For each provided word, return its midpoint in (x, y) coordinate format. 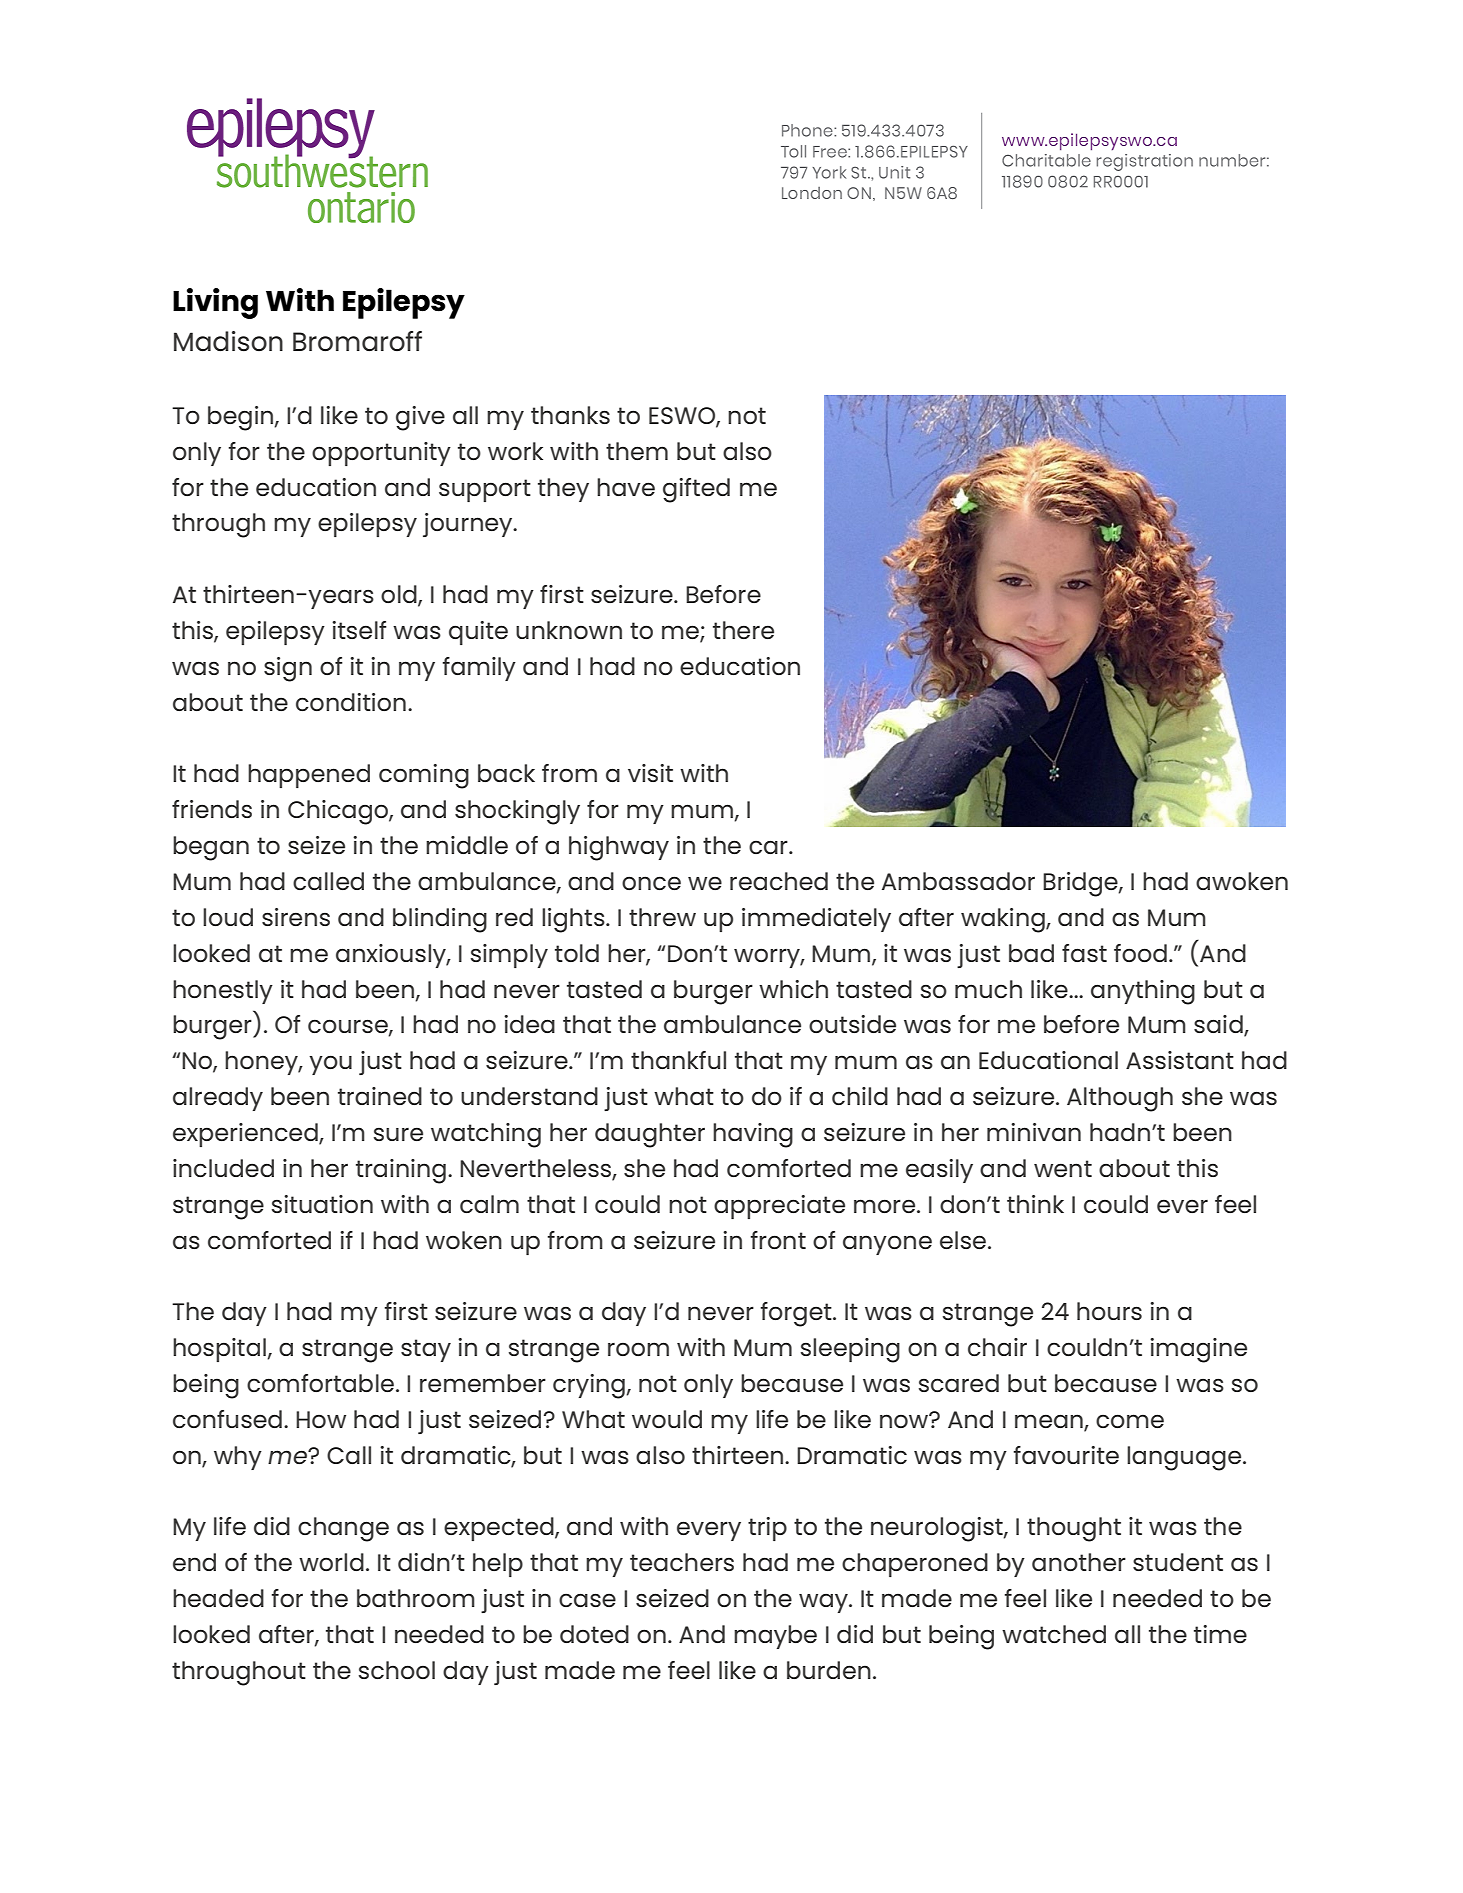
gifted (696, 490)
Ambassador (958, 881)
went (1063, 1168)
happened (309, 776)
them (637, 451)
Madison (228, 341)
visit (650, 773)
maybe (775, 1637)
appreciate (779, 1207)
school (397, 1670)
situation (322, 1204)
